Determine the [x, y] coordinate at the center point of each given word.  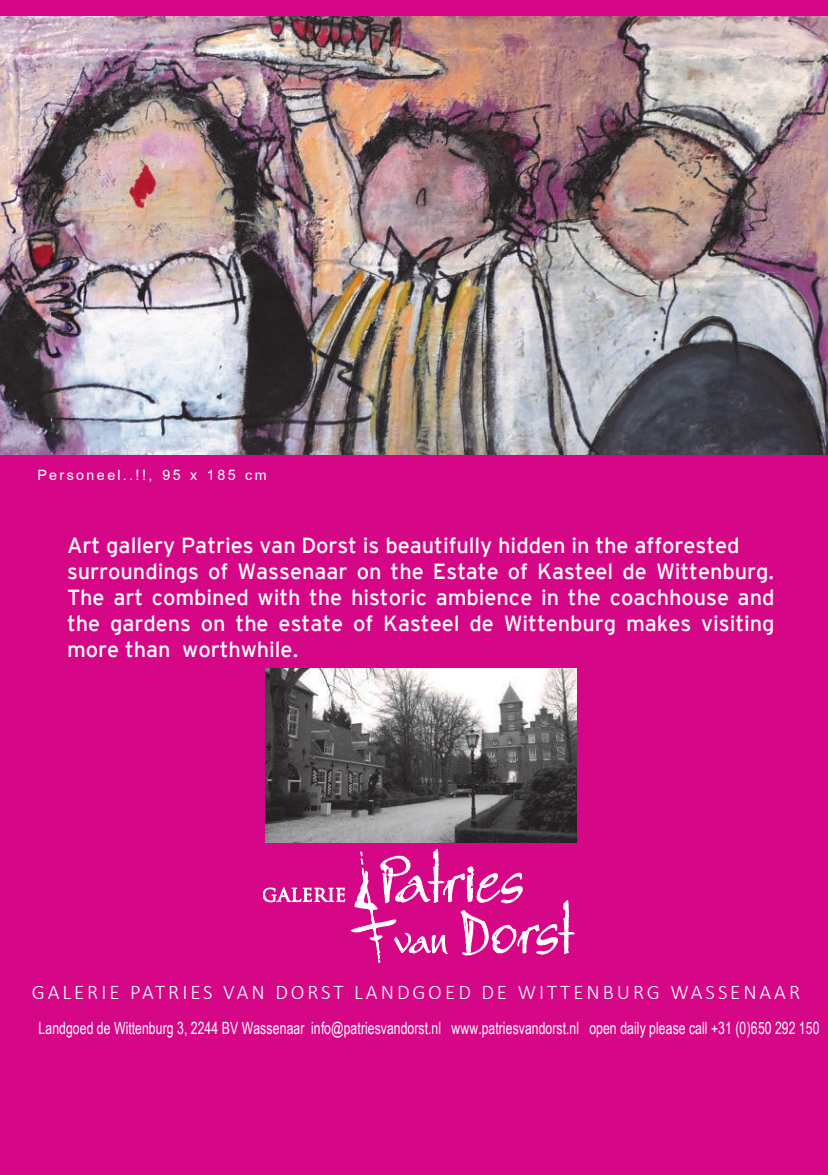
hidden [531, 545]
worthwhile [237, 649]
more [93, 651]
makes [658, 623]
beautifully [439, 547]
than [147, 649]
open [603, 1031]
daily [633, 1030]
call [698, 1028]
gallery [140, 547]
